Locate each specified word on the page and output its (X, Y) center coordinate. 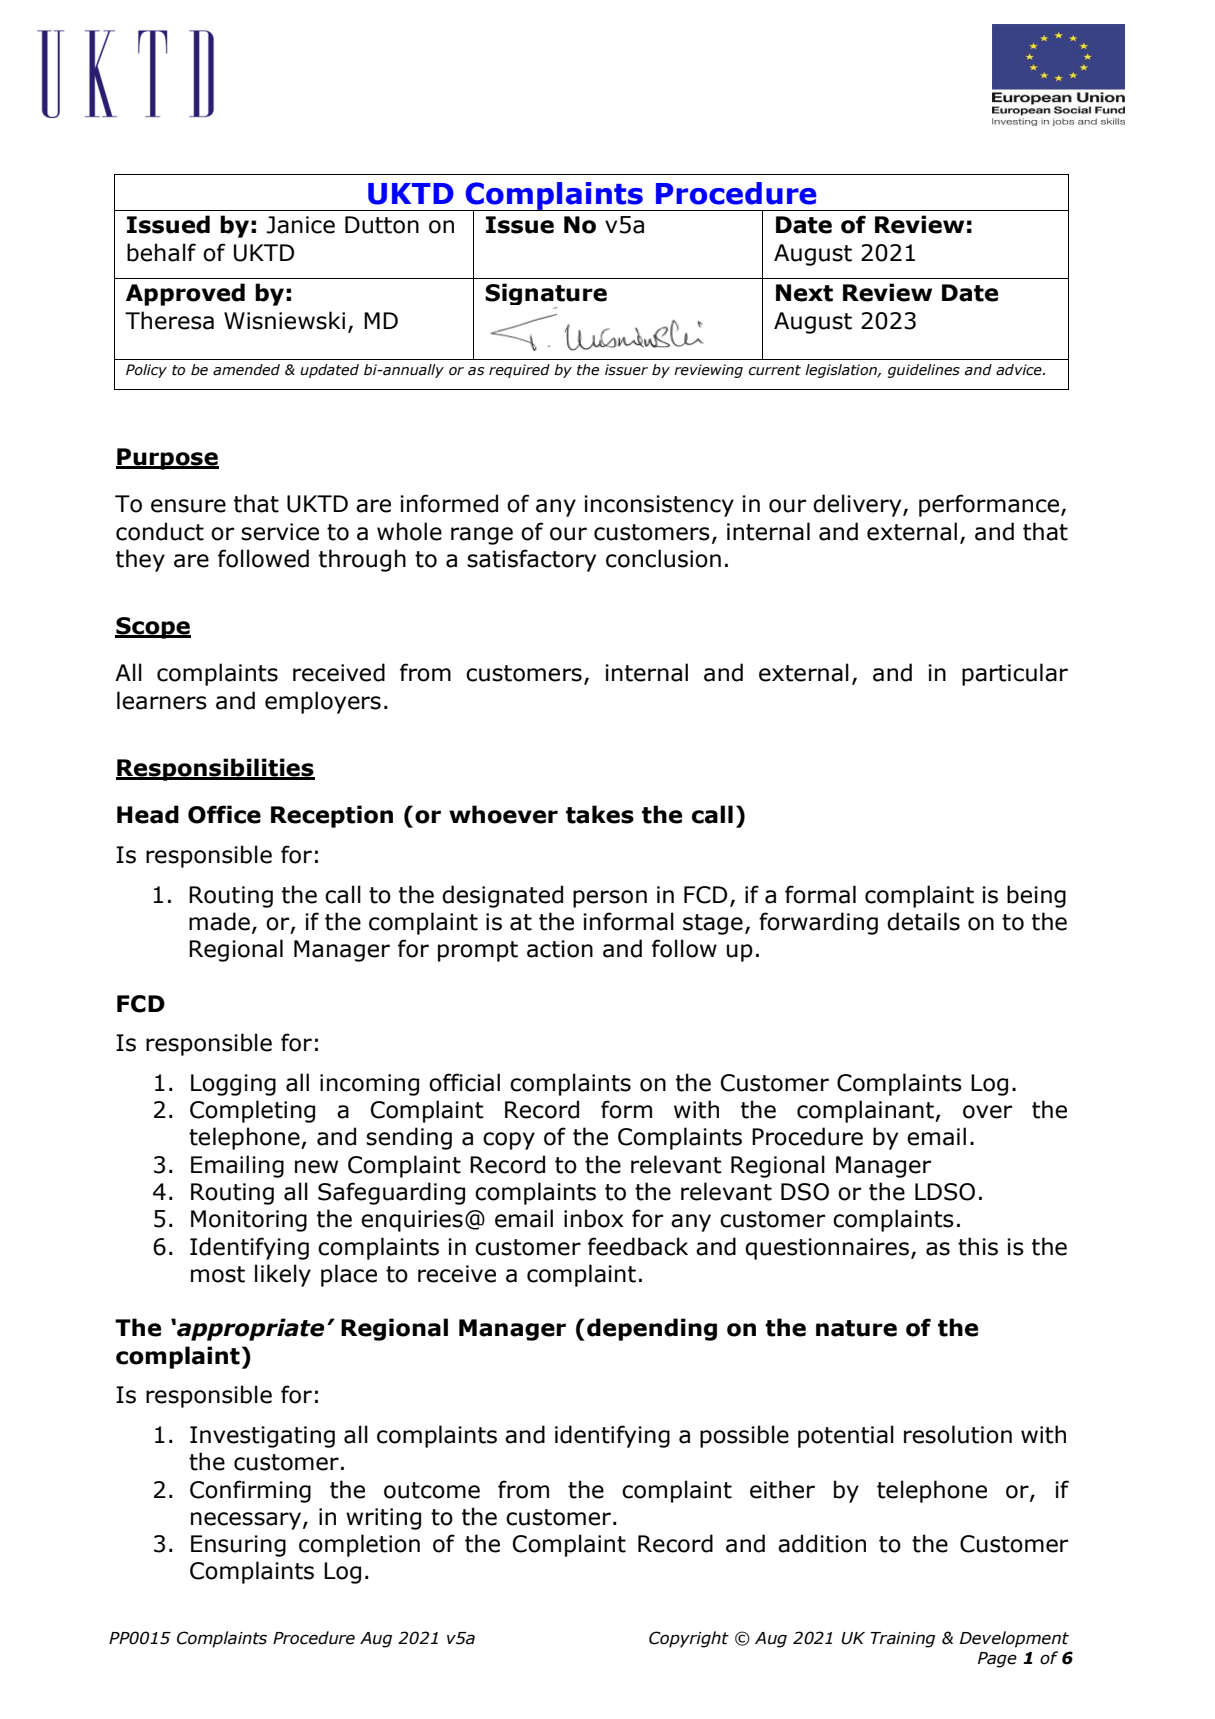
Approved (185, 294)
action (560, 949)
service (280, 532)
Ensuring (238, 1546)
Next (804, 293)
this (978, 1246)
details (923, 921)
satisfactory (531, 560)
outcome (432, 1490)
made (219, 921)
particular (1015, 674)
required (519, 371)
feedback (638, 1246)
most (218, 1274)
